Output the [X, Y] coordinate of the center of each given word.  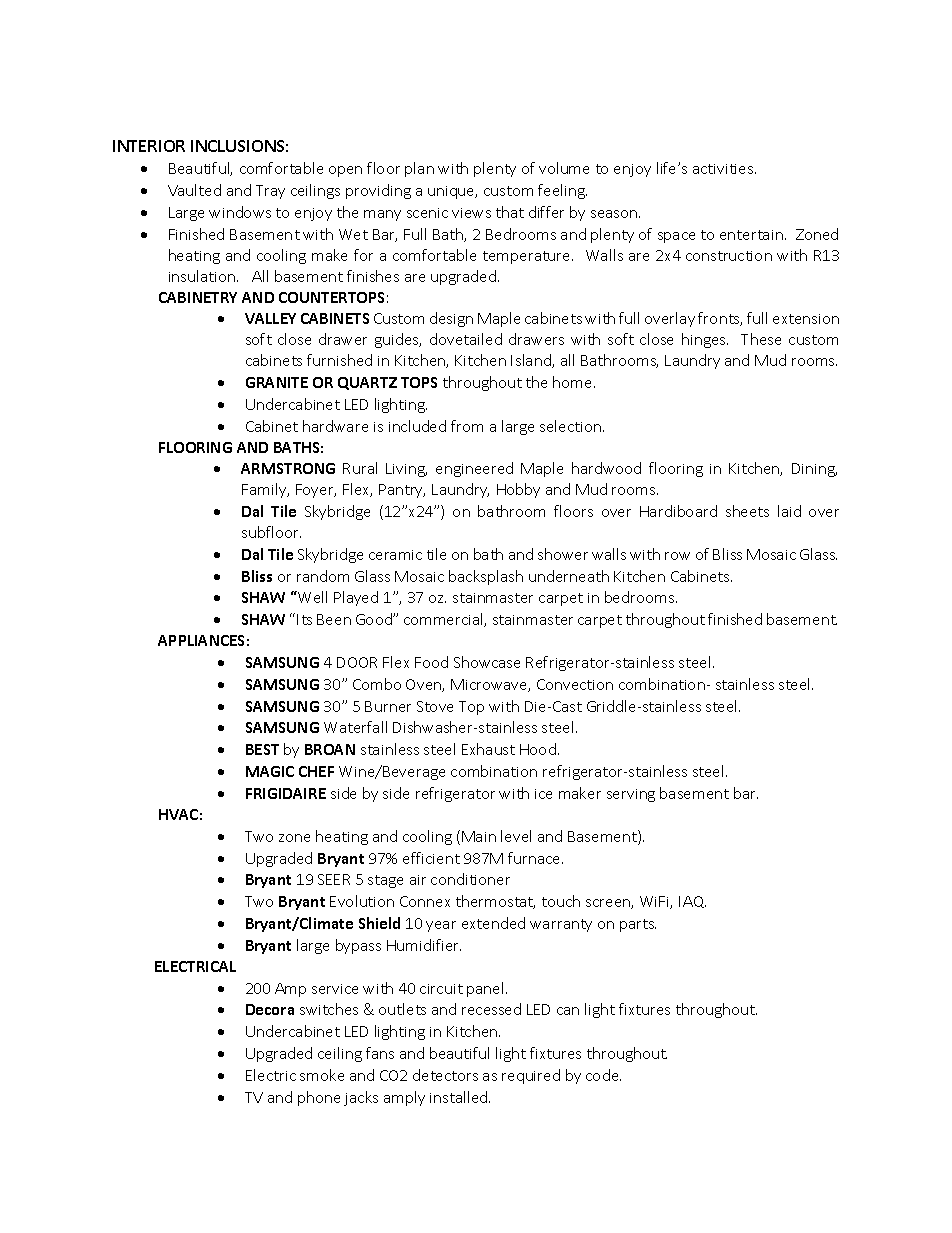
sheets [747, 511]
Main [479, 836]
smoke [322, 1075]
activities [724, 169]
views [471, 213]
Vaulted [194, 190]
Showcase [487, 662]
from [467, 426]
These [761, 339]
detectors [445, 1075]
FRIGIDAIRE [286, 793]
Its [304, 619]
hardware [335, 426]
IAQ [692, 902]
